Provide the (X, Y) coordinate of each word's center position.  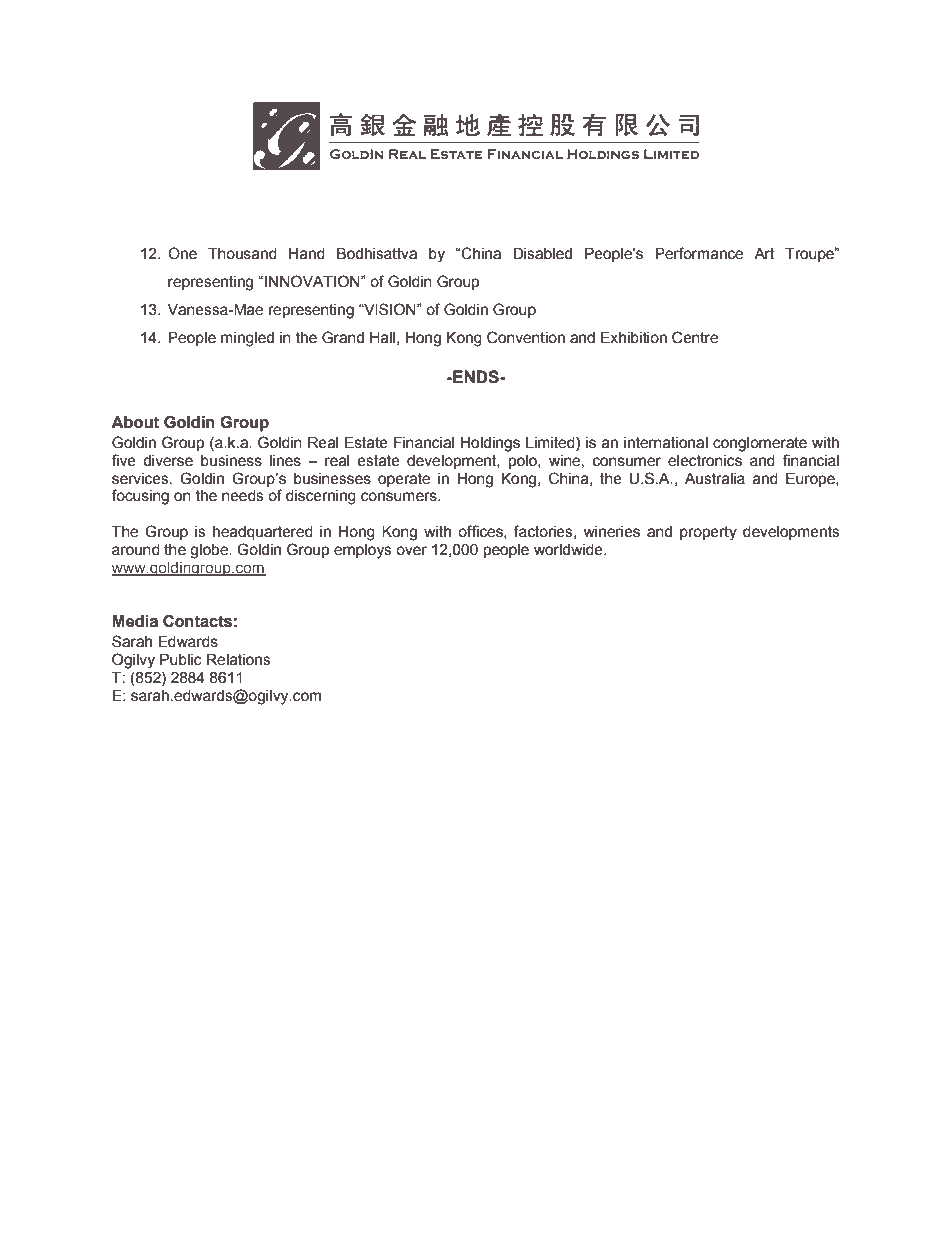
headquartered (263, 533)
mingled (247, 339)
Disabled (542, 254)
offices (481, 532)
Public (181, 660)
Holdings (490, 444)
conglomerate (760, 444)
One (182, 253)
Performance (699, 253)
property (708, 533)
